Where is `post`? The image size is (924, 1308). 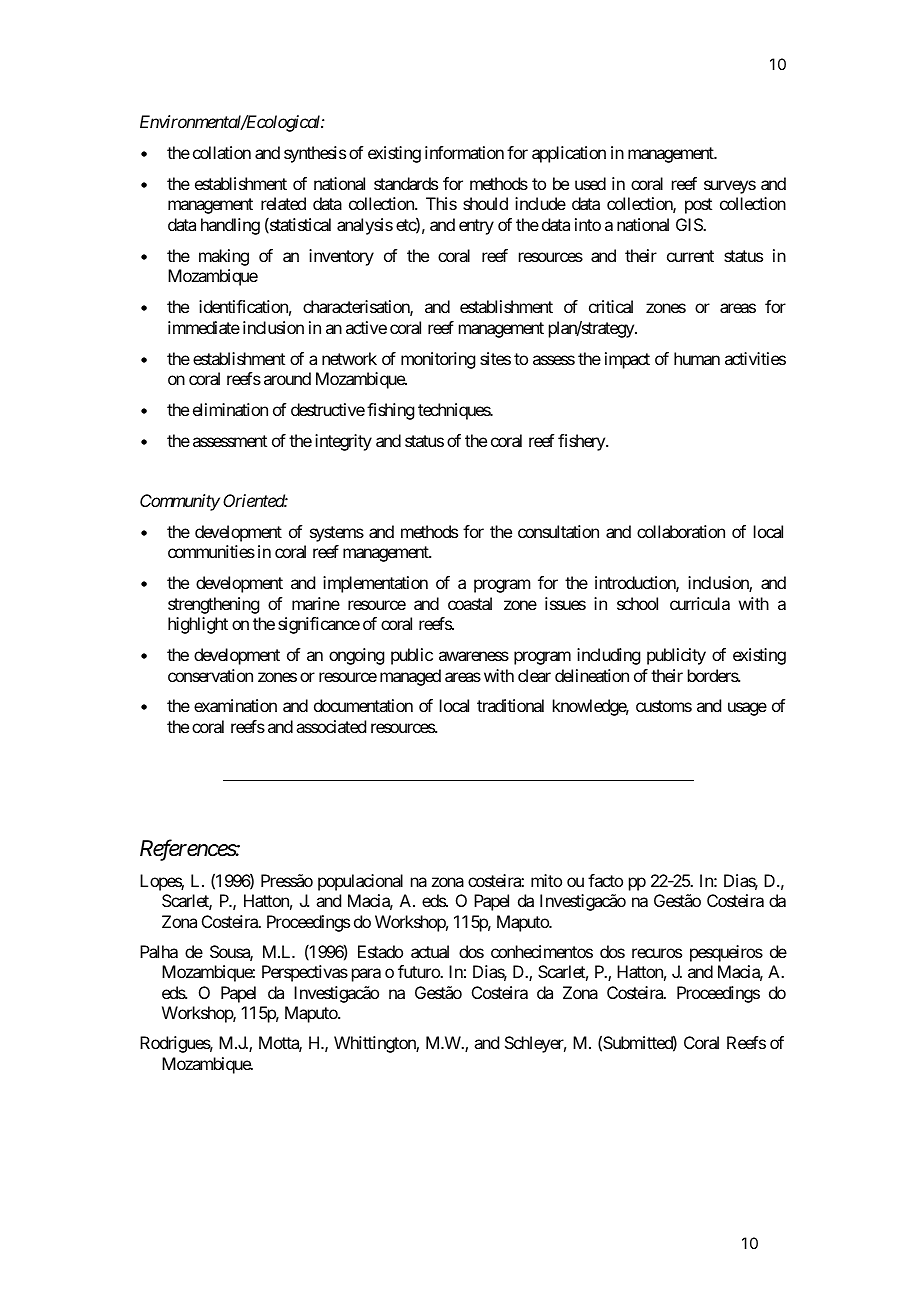 post is located at coordinates (698, 206).
